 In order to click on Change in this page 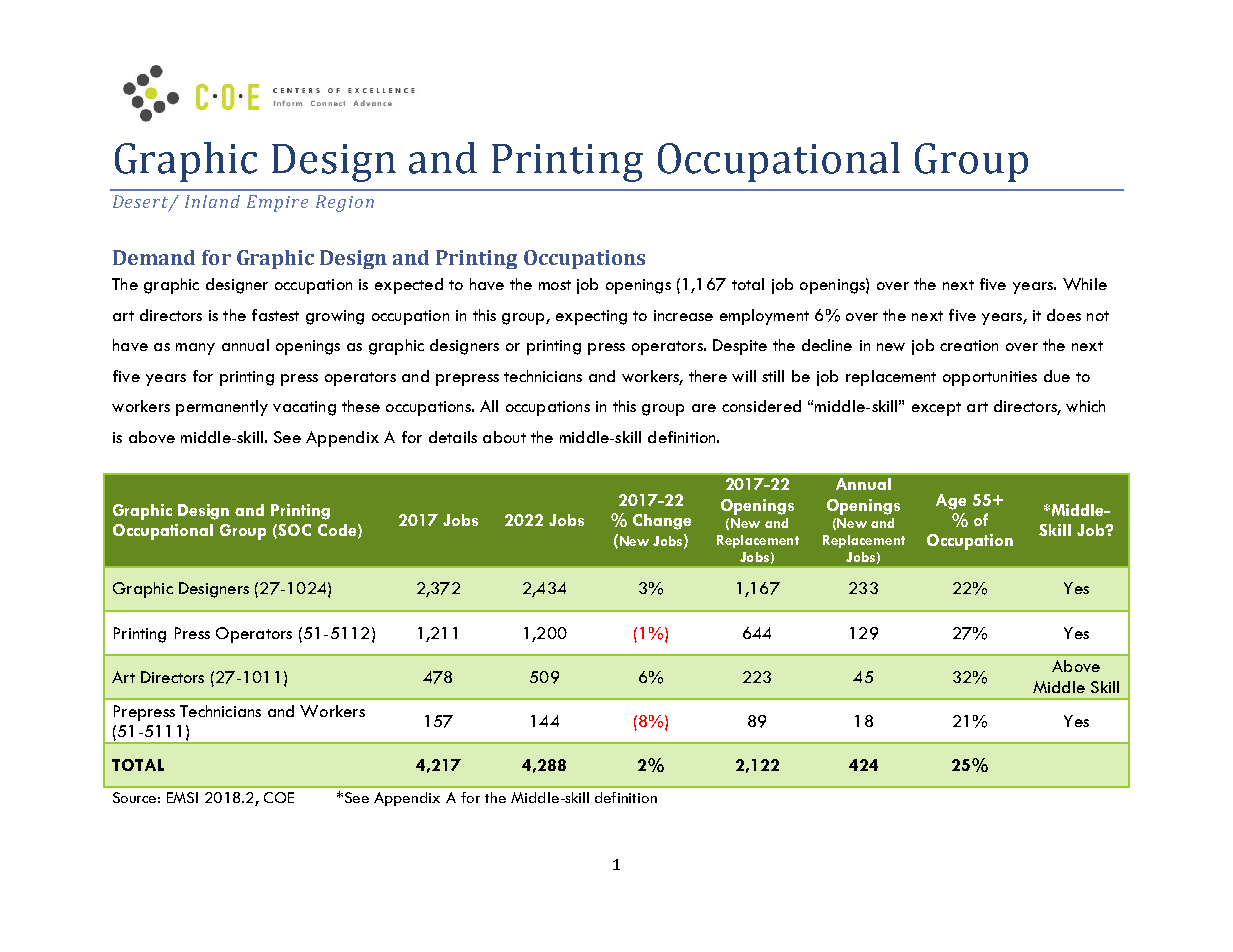, I will do `click(662, 522)`.
